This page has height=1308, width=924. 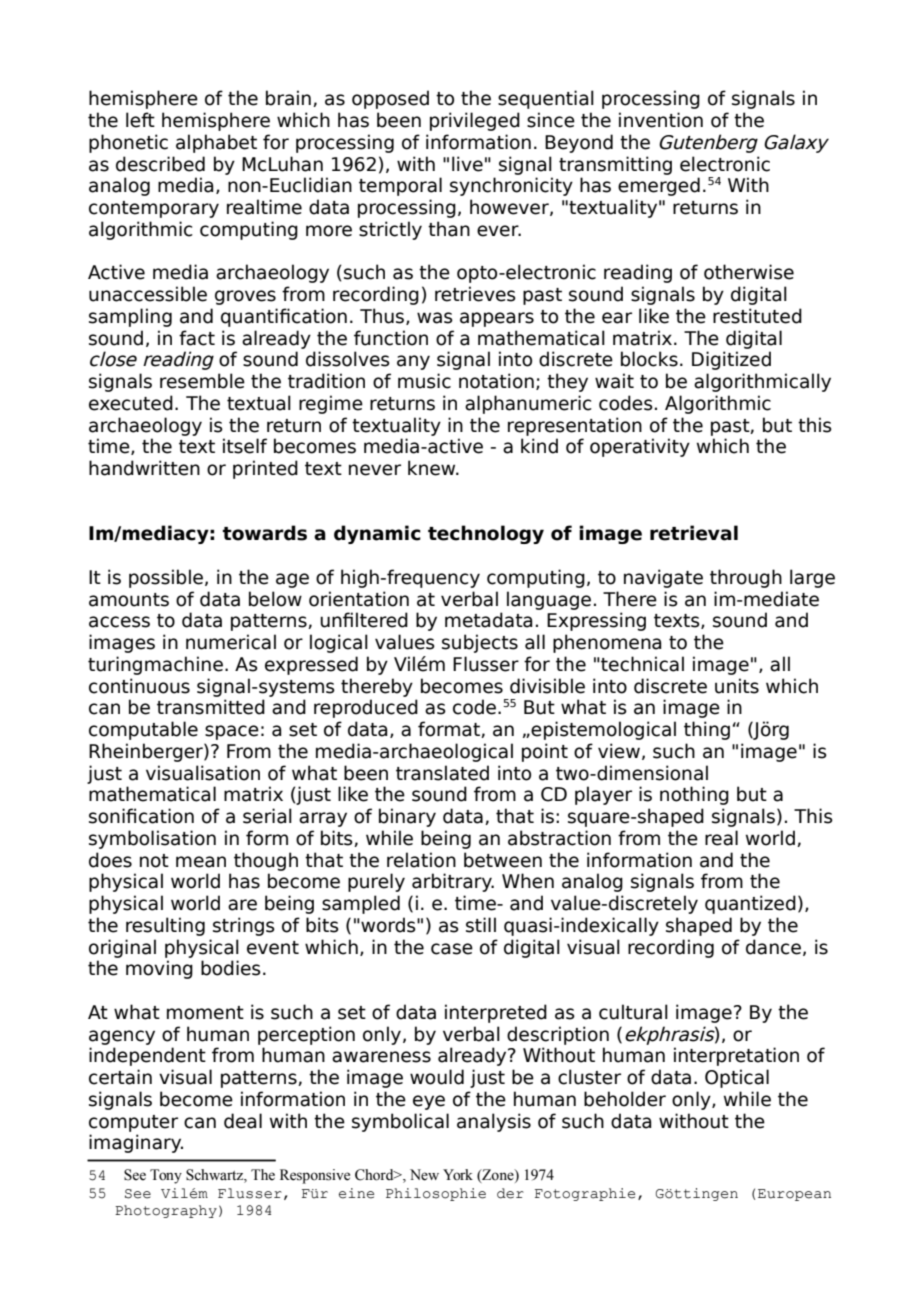 I want to click on resemble, so click(x=202, y=381).
